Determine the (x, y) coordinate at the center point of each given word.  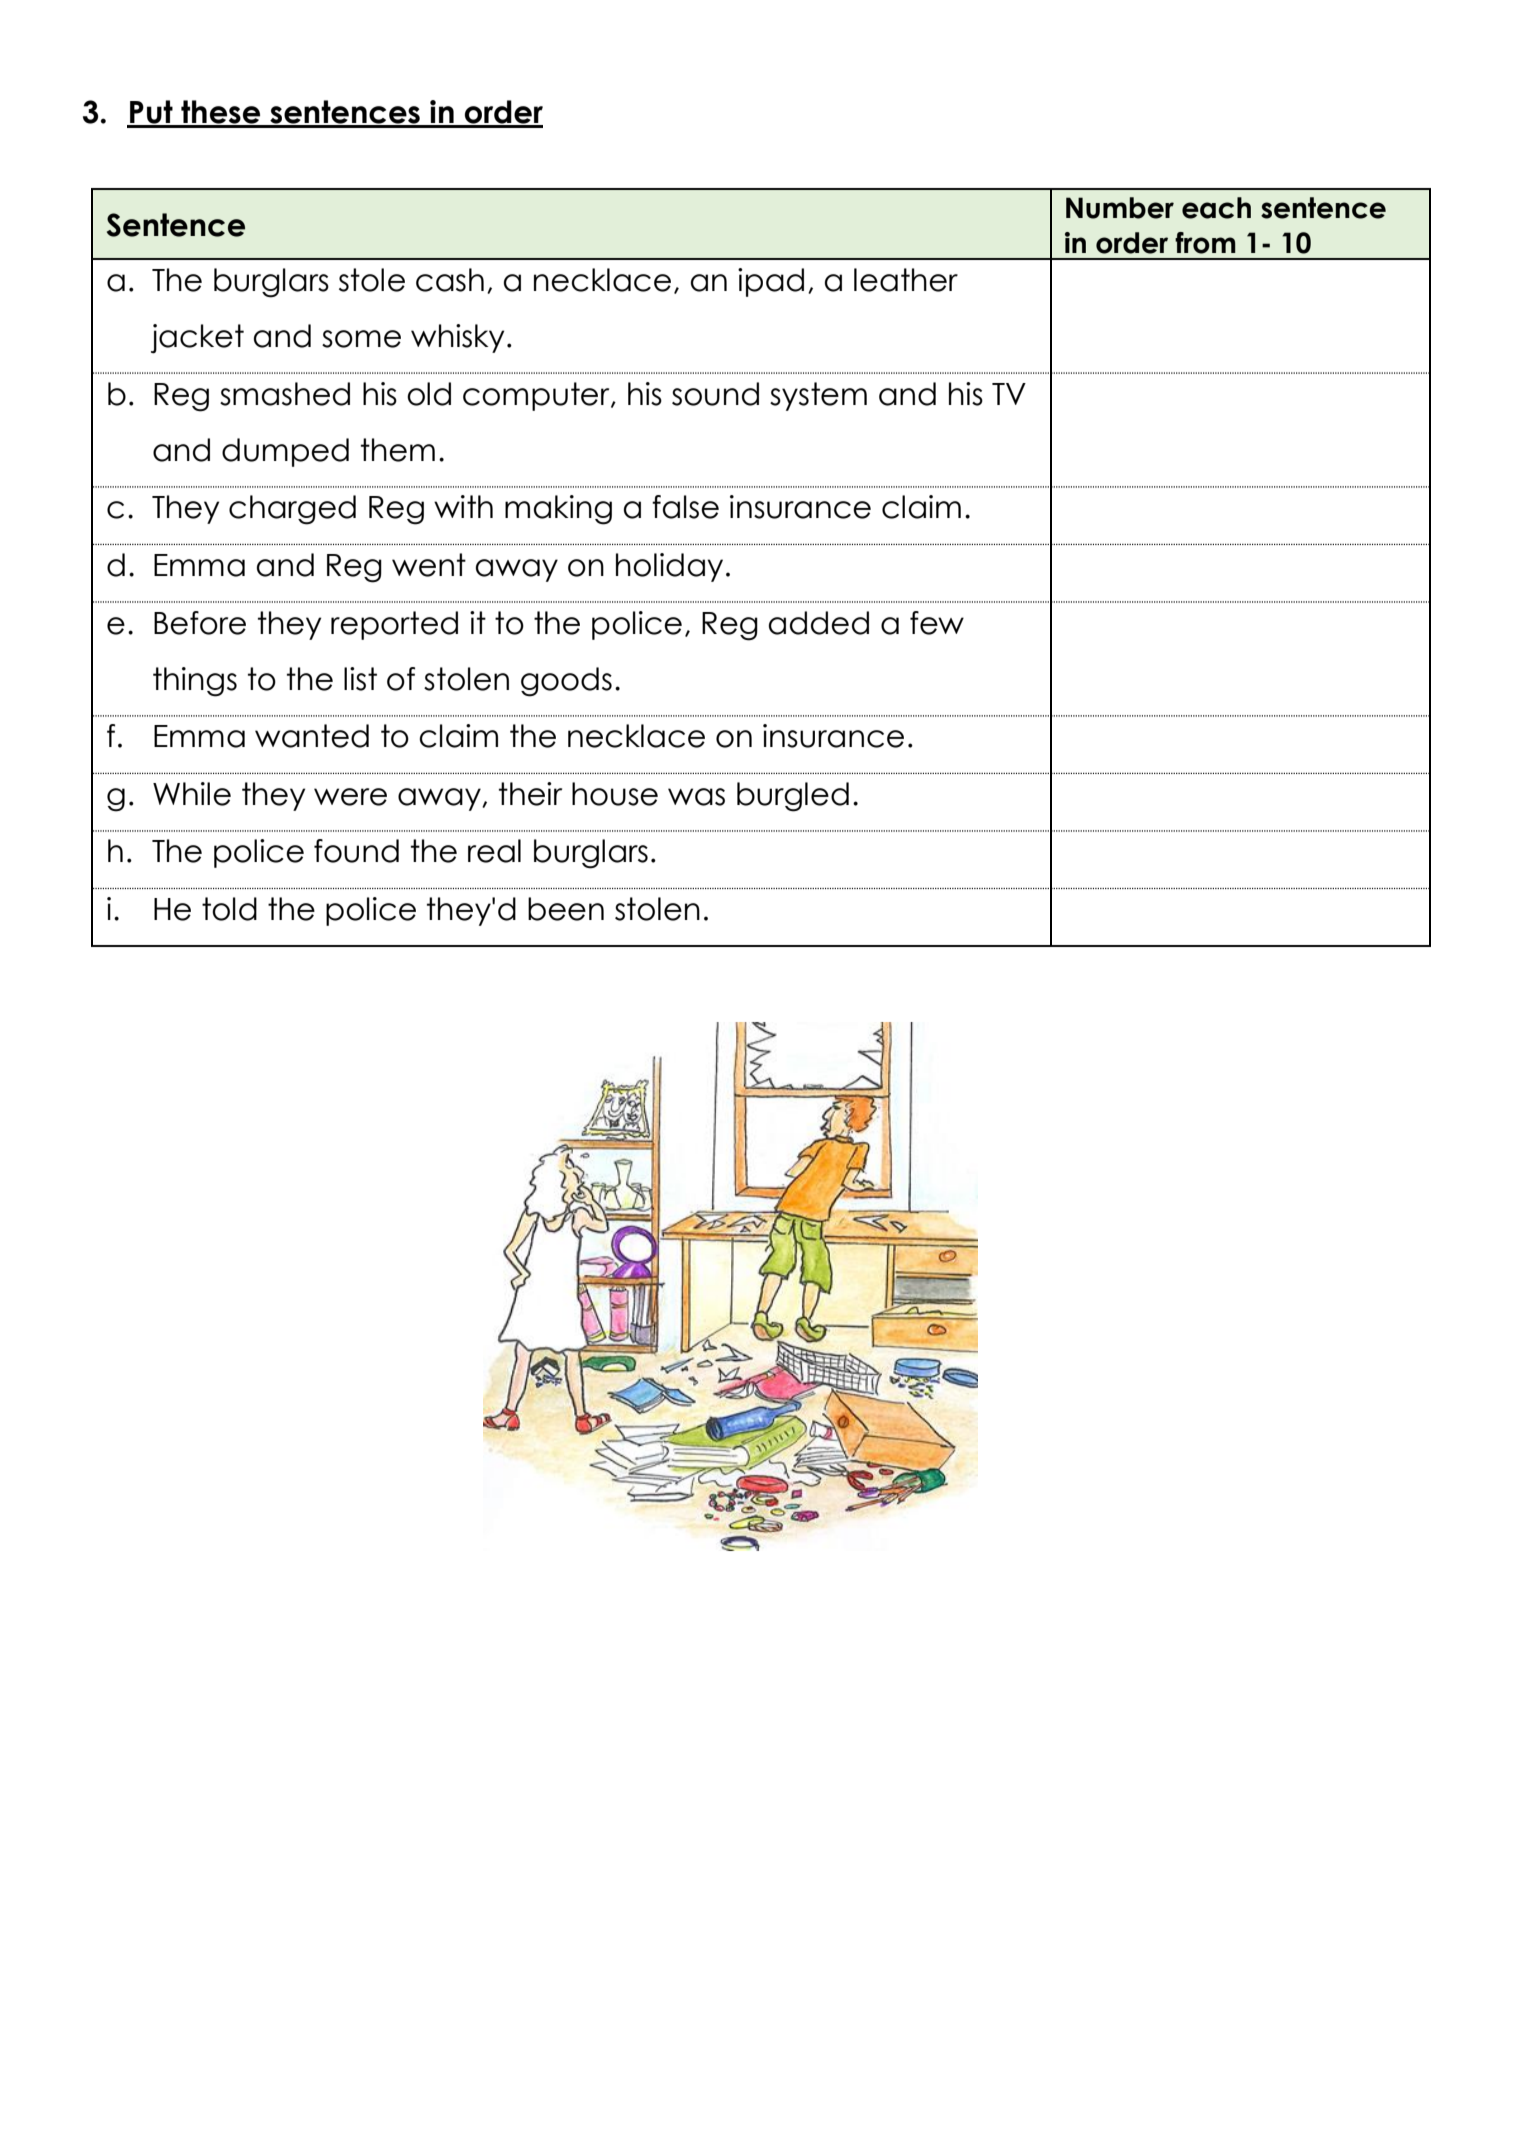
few (937, 623)
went (429, 565)
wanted (312, 736)
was (696, 797)
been (566, 909)
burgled (793, 797)
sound (715, 394)
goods (566, 682)
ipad (771, 282)
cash (450, 280)
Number (1120, 208)
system (818, 396)
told (229, 909)
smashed (285, 394)
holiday (669, 567)
